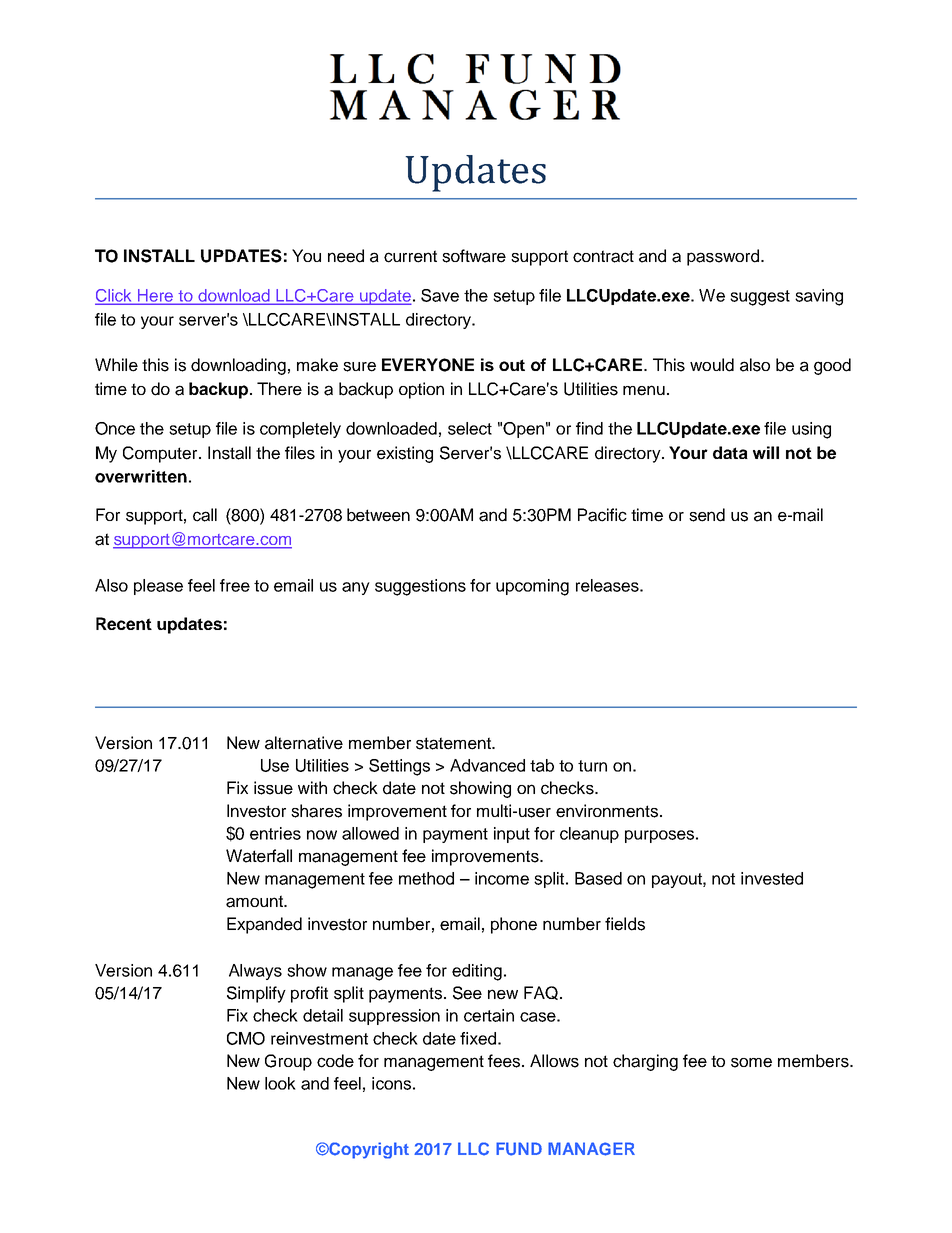  What do you see at coordinates (730, 452) in the page?
I see `data` at bounding box center [730, 452].
